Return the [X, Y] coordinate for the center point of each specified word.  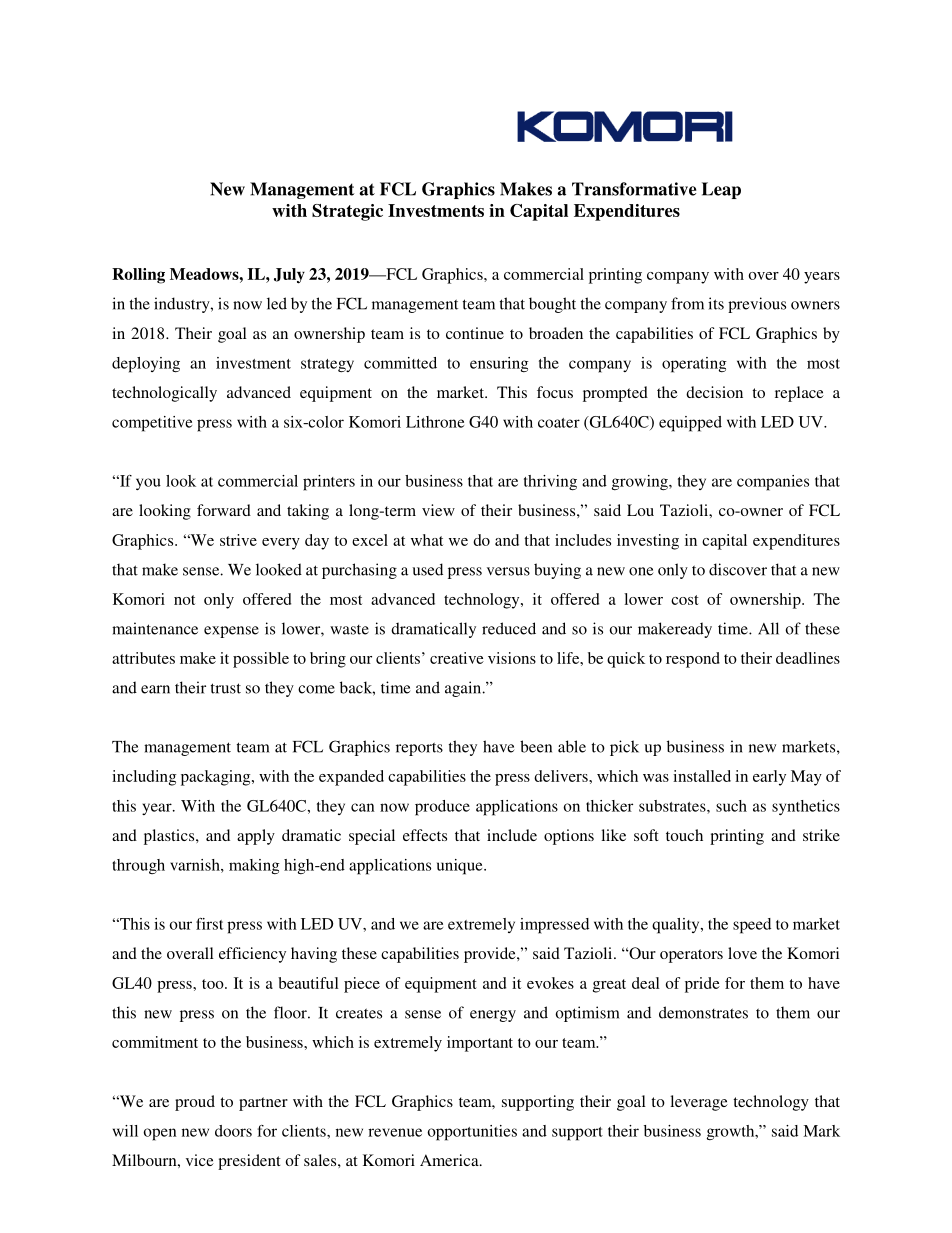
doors [233, 1131]
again [464, 689]
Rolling [138, 276]
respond [693, 660]
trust [226, 688]
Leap [721, 190]
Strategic [347, 212]
